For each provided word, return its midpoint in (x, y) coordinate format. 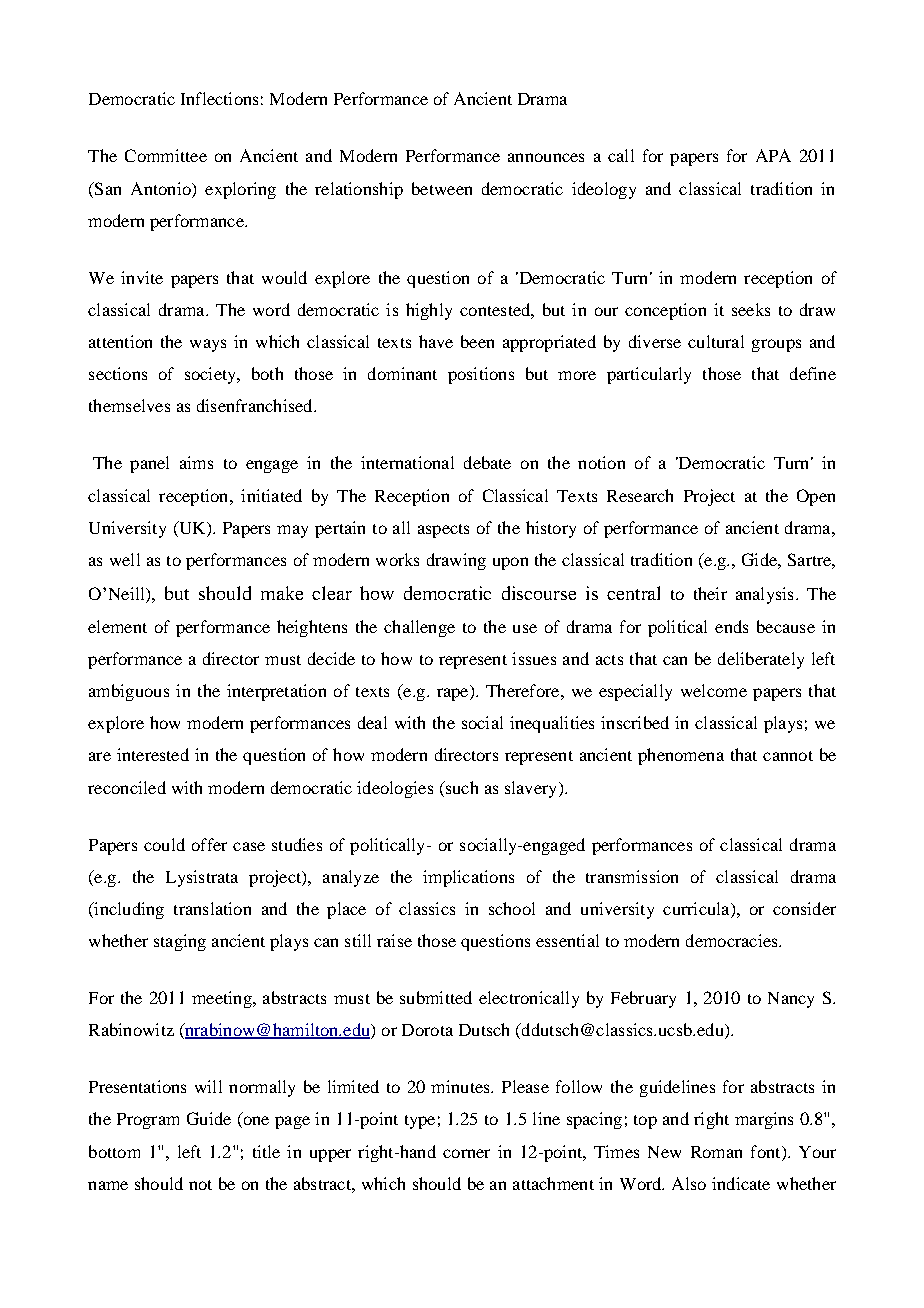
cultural (716, 341)
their (710, 593)
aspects (443, 531)
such (460, 787)
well (125, 559)
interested (153, 754)
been (477, 341)
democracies (733, 940)
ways (208, 345)
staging (180, 942)
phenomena (681, 756)
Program (148, 1121)
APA (773, 155)
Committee (166, 155)
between (442, 188)
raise (394, 940)
